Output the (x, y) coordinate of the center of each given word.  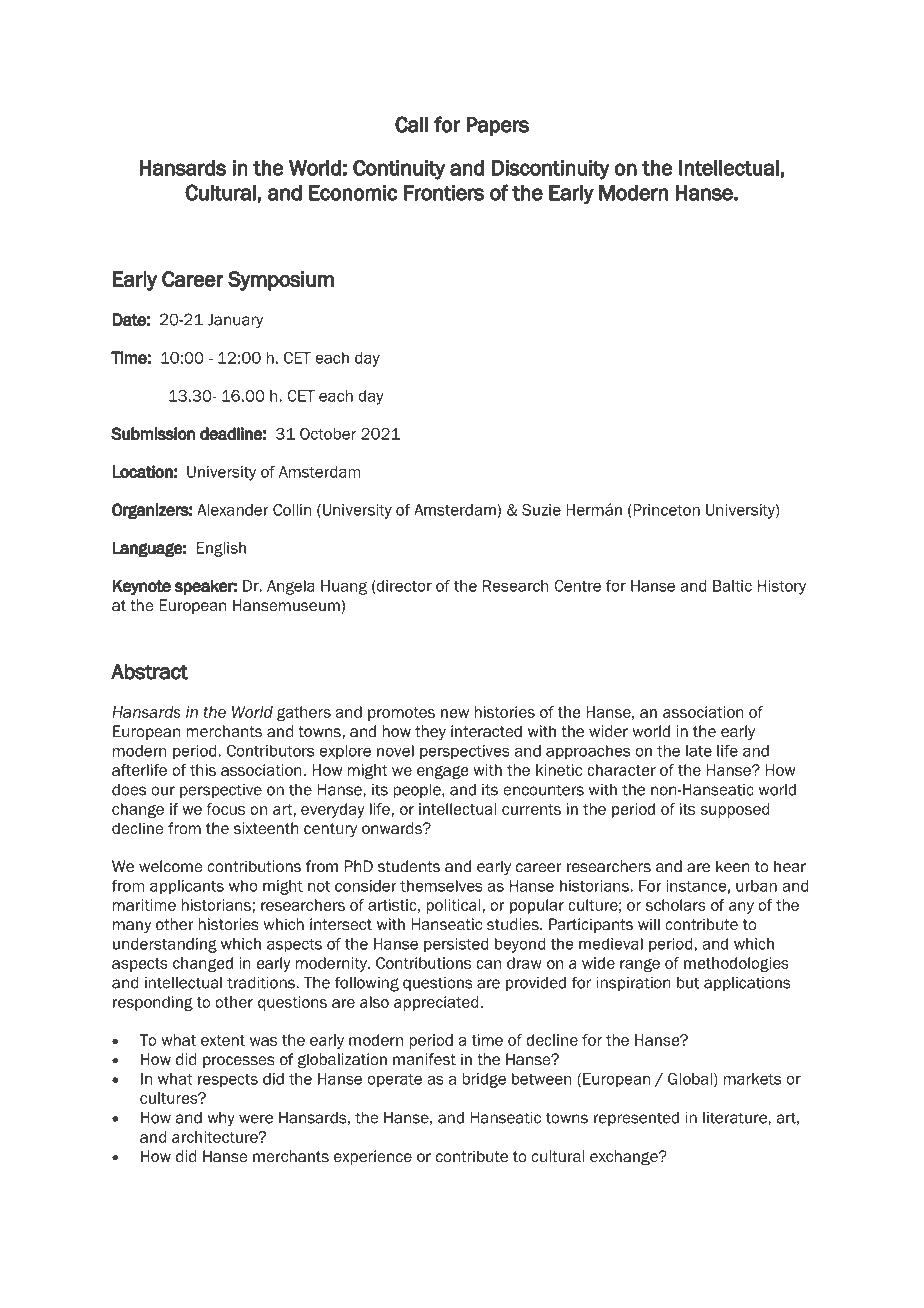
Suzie (541, 510)
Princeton (665, 510)
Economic (353, 193)
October (328, 434)
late (699, 751)
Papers (497, 126)
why (221, 1119)
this (203, 770)
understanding (165, 945)
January (235, 321)
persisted (456, 945)
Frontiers (444, 193)
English (221, 549)
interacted (486, 731)
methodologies (736, 964)
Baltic (732, 586)
